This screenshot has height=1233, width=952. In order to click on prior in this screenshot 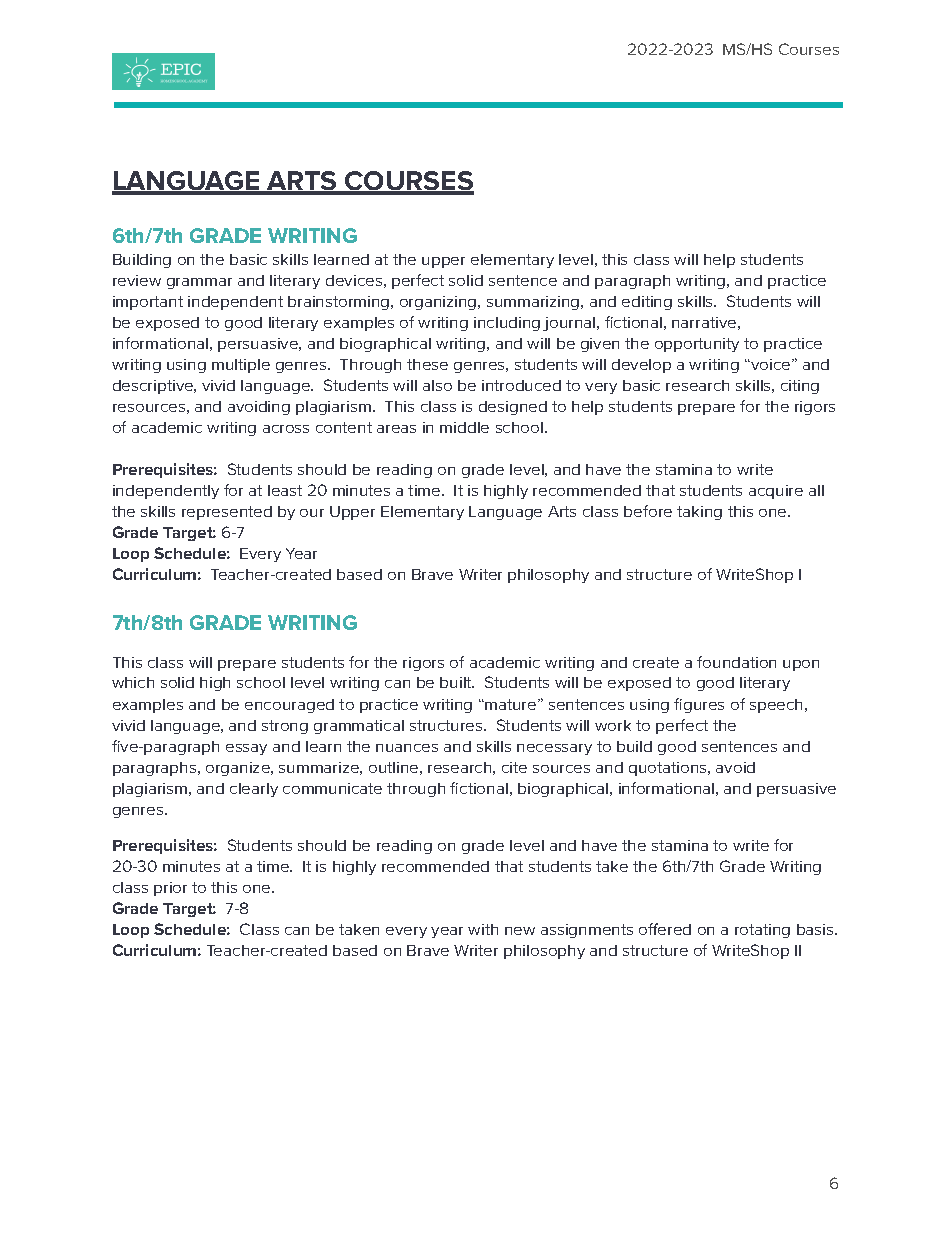, I will do `click(170, 889)`.
